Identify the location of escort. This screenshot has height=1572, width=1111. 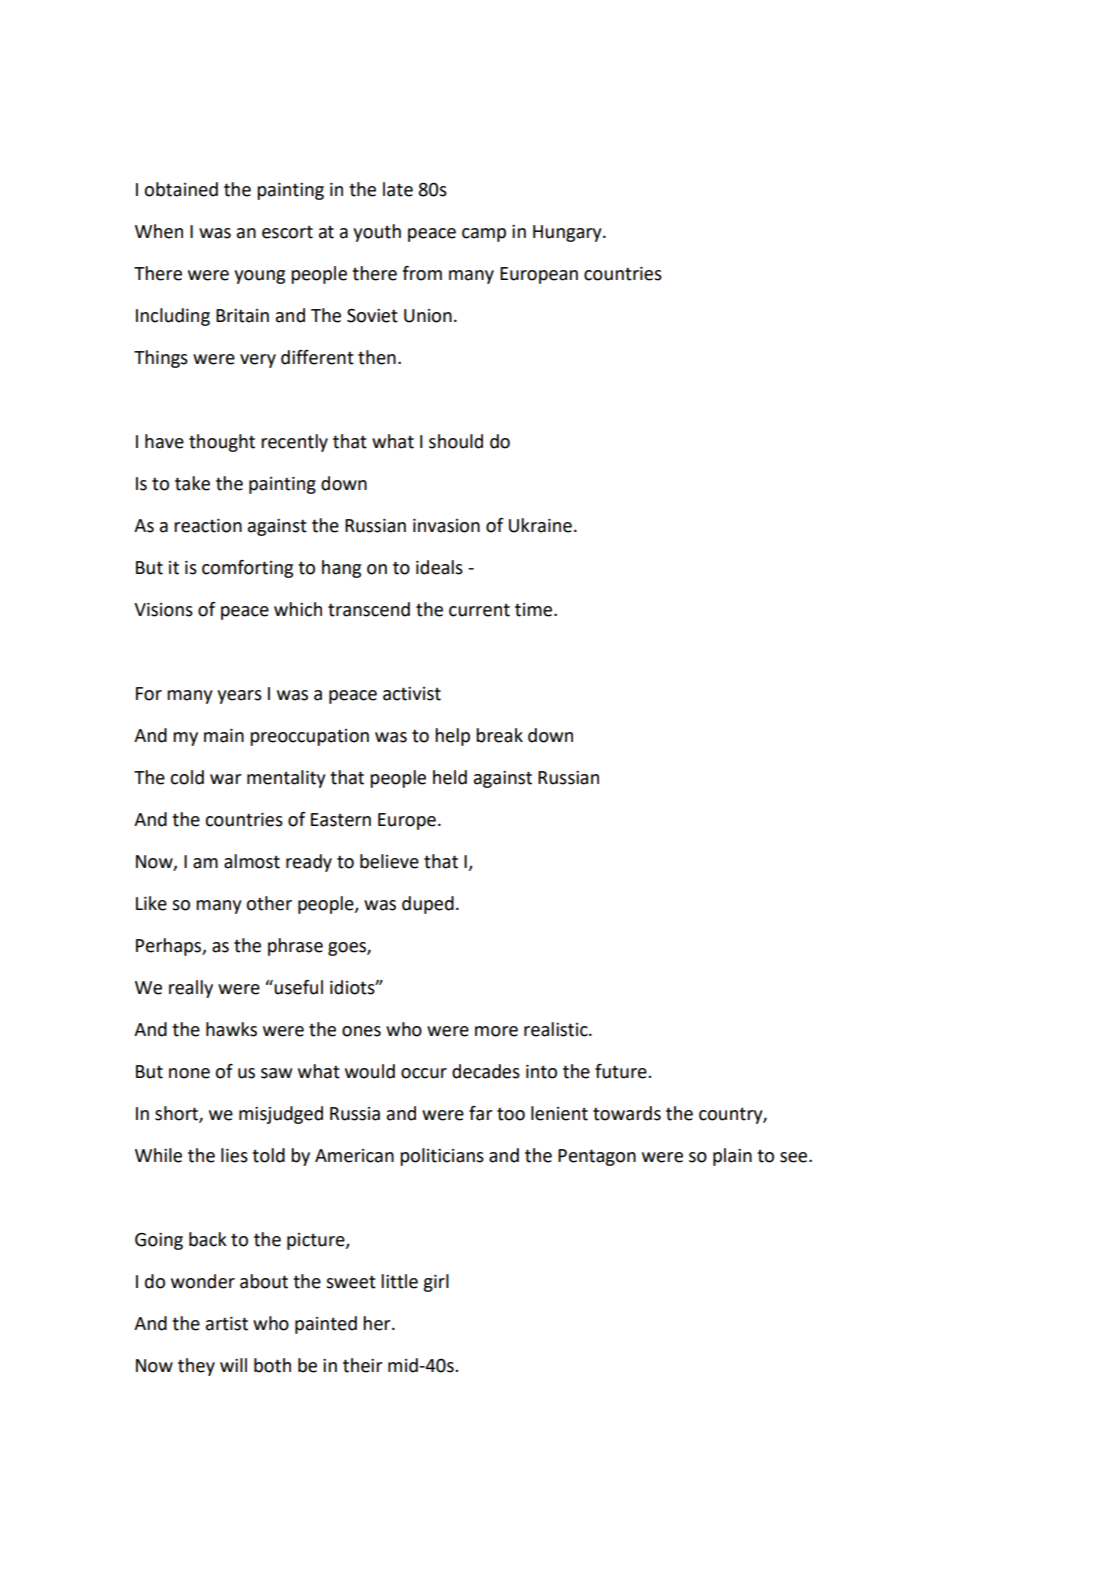
(287, 232).
